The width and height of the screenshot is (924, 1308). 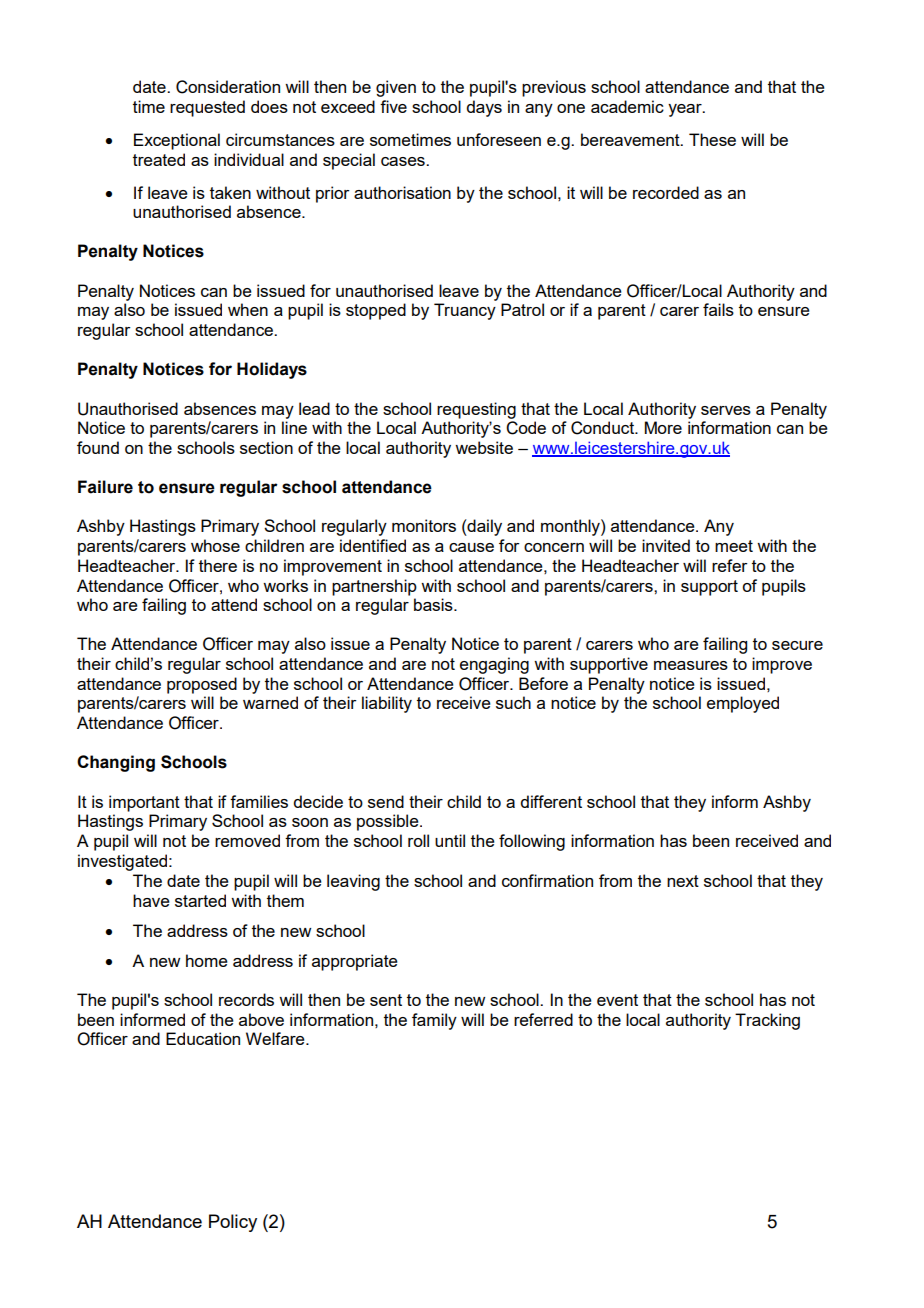 I want to click on Truancy, so click(x=465, y=311).
